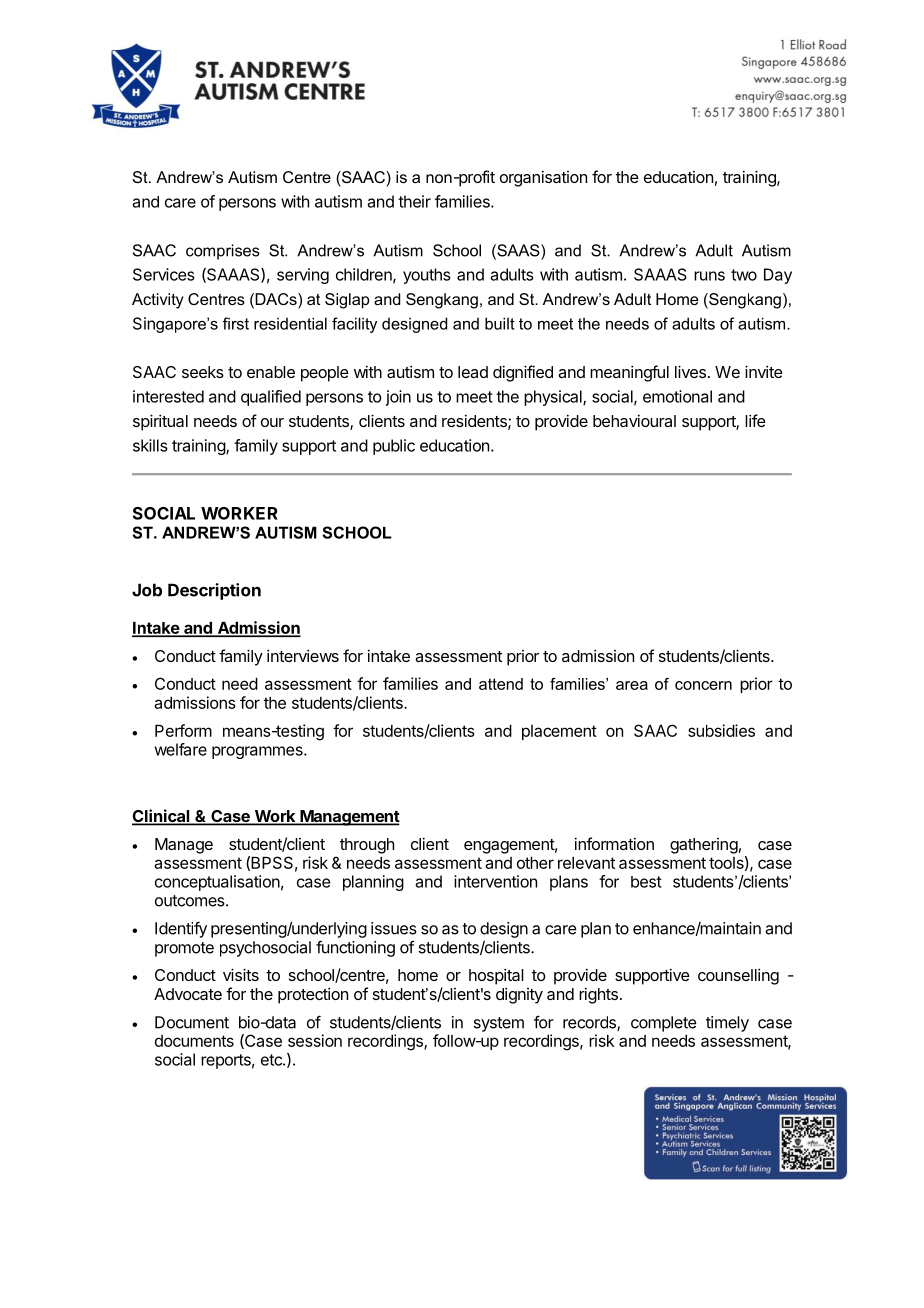 The image size is (924, 1308). What do you see at coordinates (704, 846) in the screenshot?
I see `gathering` at bounding box center [704, 846].
